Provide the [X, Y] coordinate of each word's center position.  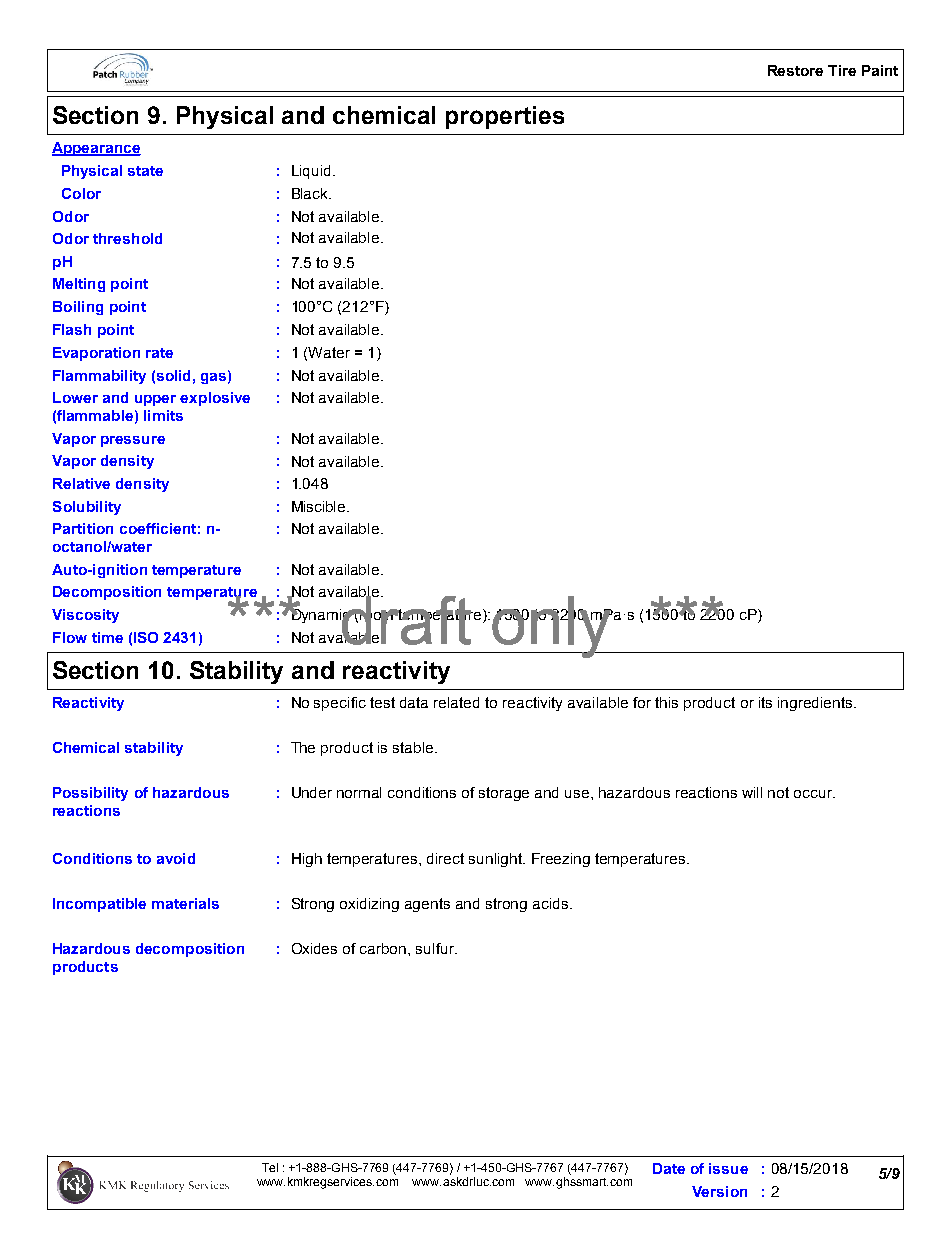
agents [427, 905]
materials [185, 903]
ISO [146, 637]
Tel [270, 1167]
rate [159, 353]
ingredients [816, 704]
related [456, 702]
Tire [842, 70]
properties [505, 117]
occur [814, 794]
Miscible [320, 506]
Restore [795, 70]
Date [669, 1168]
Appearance [96, 149]
